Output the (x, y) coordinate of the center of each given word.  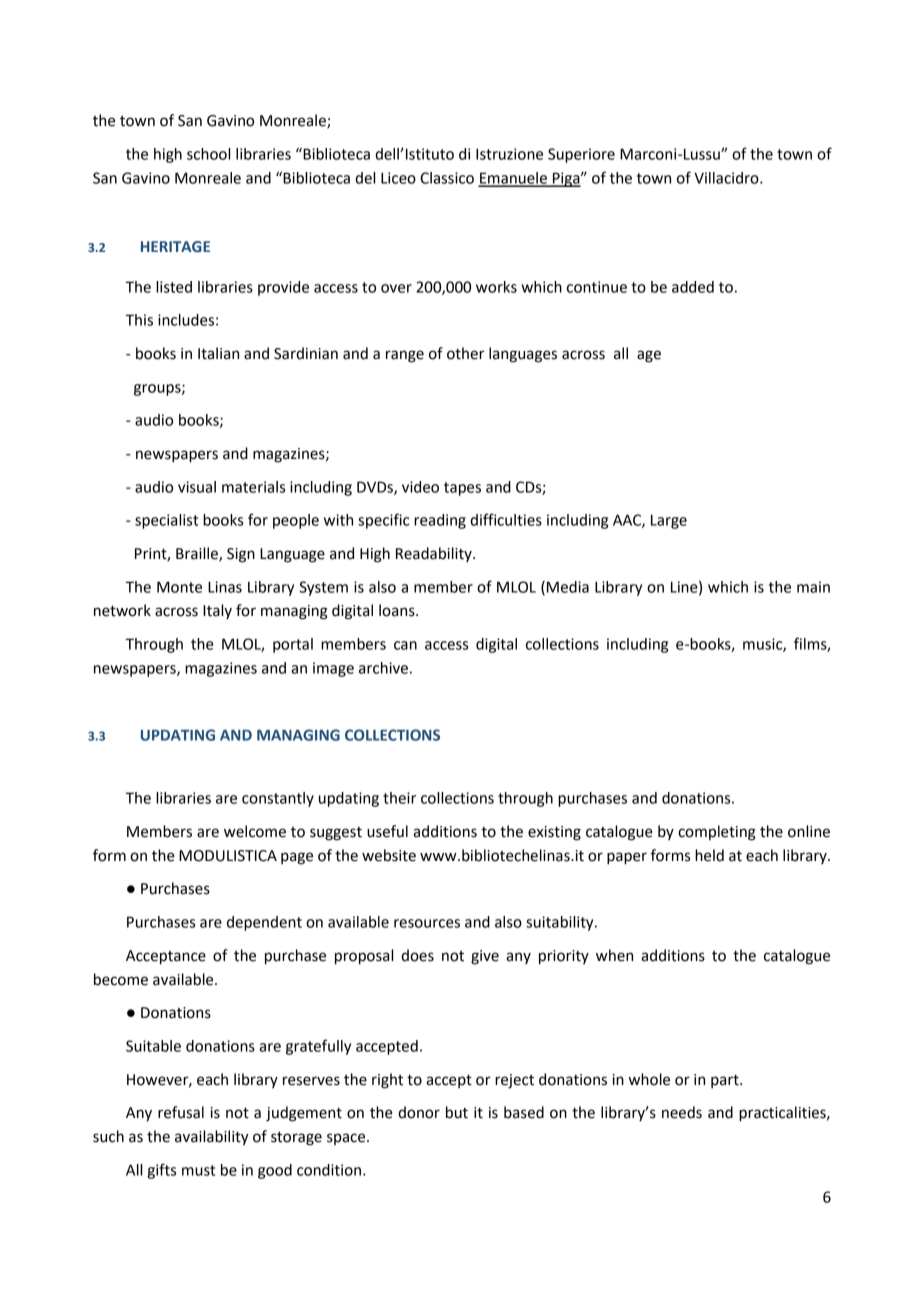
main (813, 587)
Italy (217, 611)
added (693, 287)
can (405, 645)
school (208, 154)
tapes (462, 489)
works (496, 287)
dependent (264, 923)
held (709, 855)
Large (669, 521)
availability (212, 1138)
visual (197, 487)
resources (427, 923)
